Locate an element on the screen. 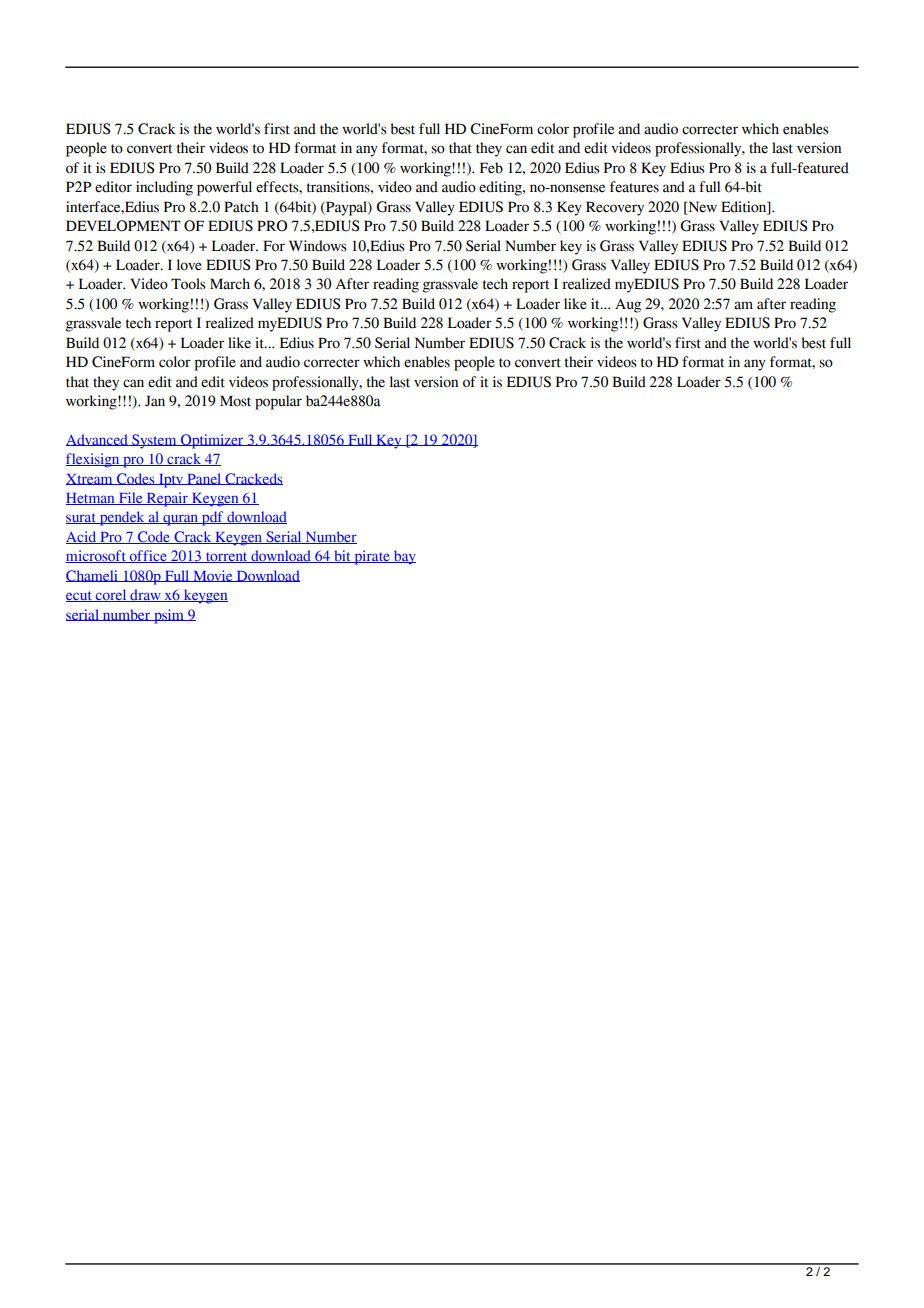 The width and height of the screenshot is (924, 1308). draw is located at coordinates (145, 595).
